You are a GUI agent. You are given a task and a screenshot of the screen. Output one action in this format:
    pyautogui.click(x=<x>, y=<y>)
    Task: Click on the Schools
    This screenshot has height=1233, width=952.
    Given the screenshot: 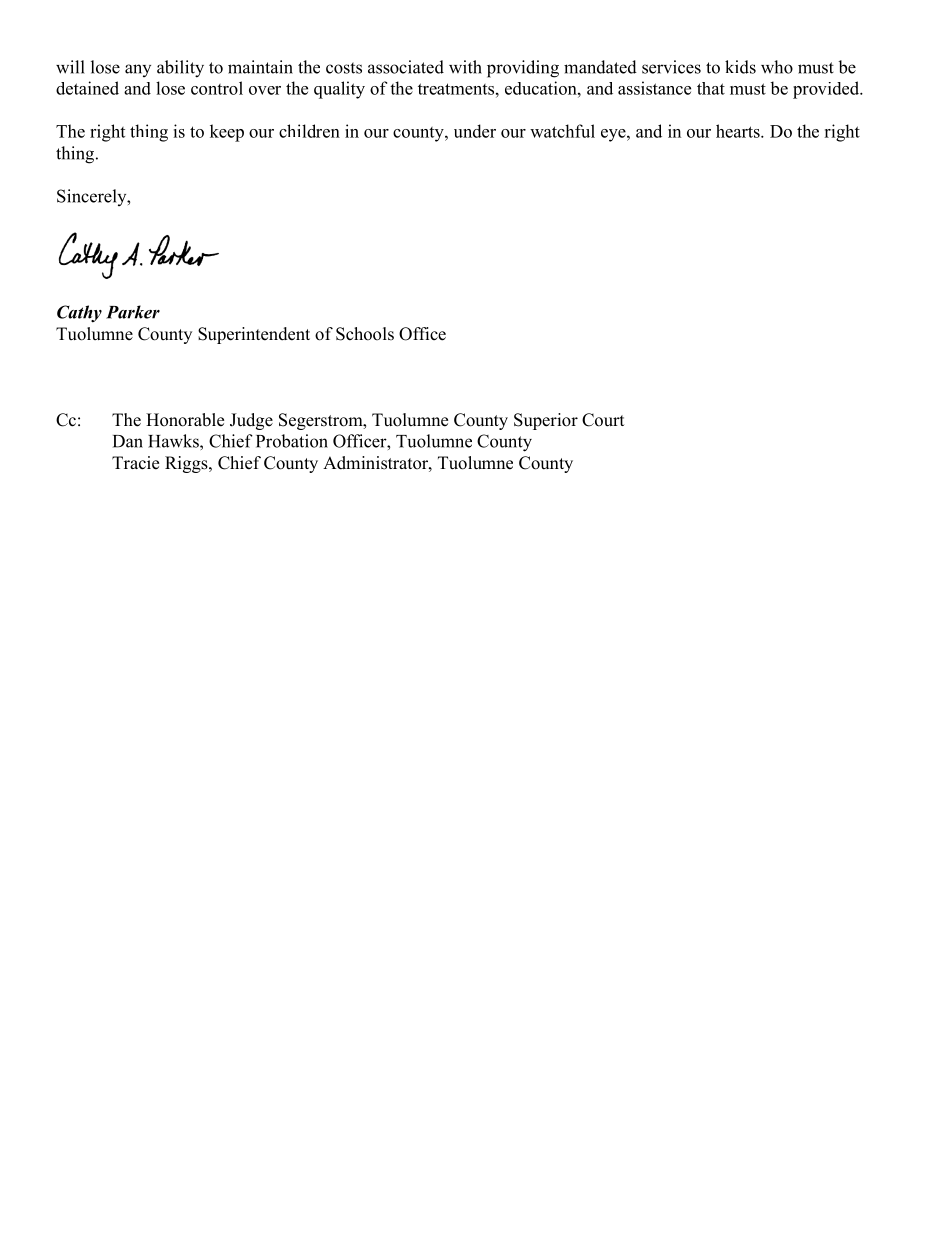 What is the action you would take?
    pyautogui.click(x=365, y=334)
